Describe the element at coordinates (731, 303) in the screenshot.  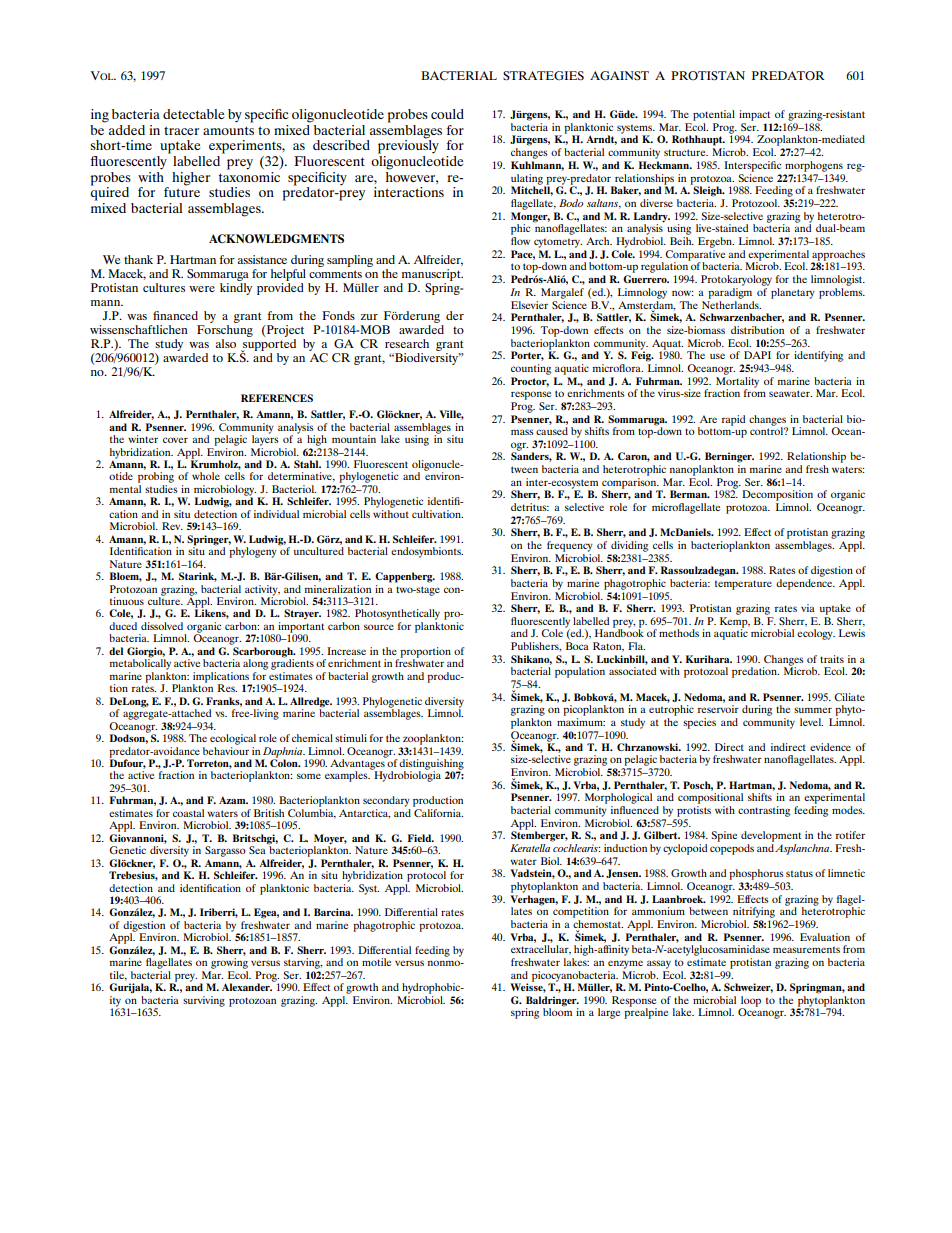
I see `Netherlands` at that location.
